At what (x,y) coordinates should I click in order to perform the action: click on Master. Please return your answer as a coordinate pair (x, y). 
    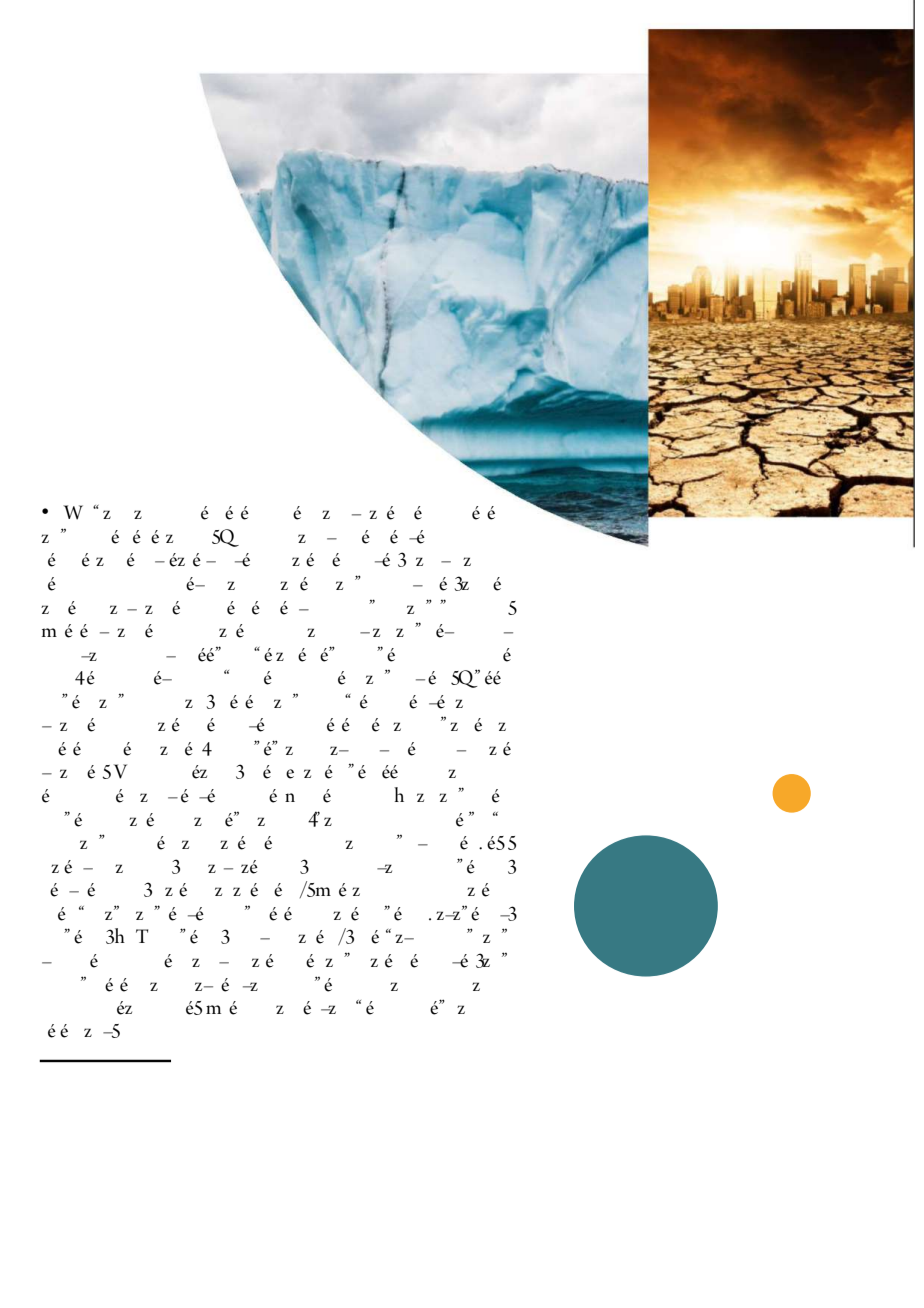
    Looking at the image, I should click on (309, 772).
